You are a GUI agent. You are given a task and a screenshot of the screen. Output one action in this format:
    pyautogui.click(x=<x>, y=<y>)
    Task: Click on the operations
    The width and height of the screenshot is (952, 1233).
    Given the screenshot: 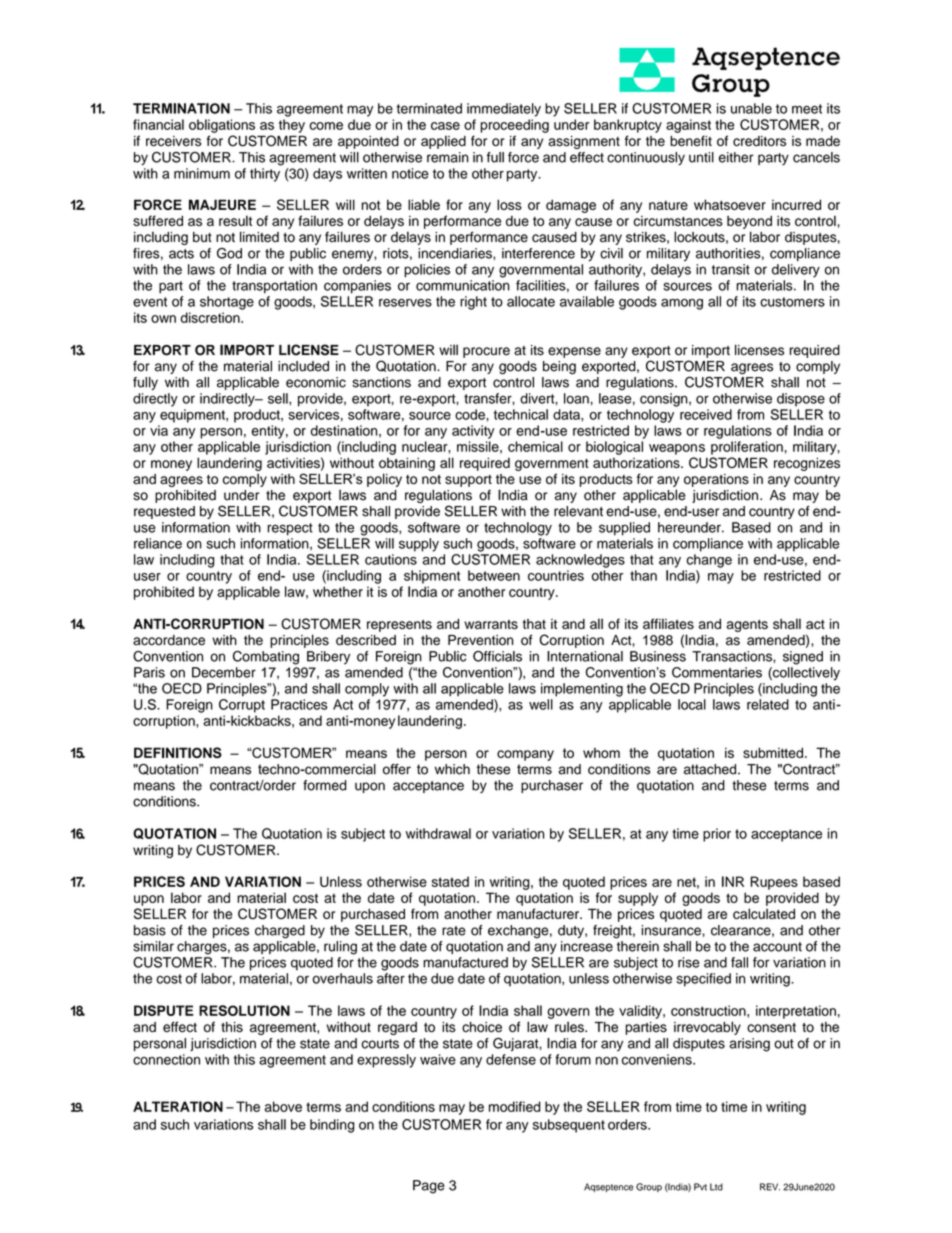 What is the action you would take?
    pyautogui.click(x=716, y=480)
